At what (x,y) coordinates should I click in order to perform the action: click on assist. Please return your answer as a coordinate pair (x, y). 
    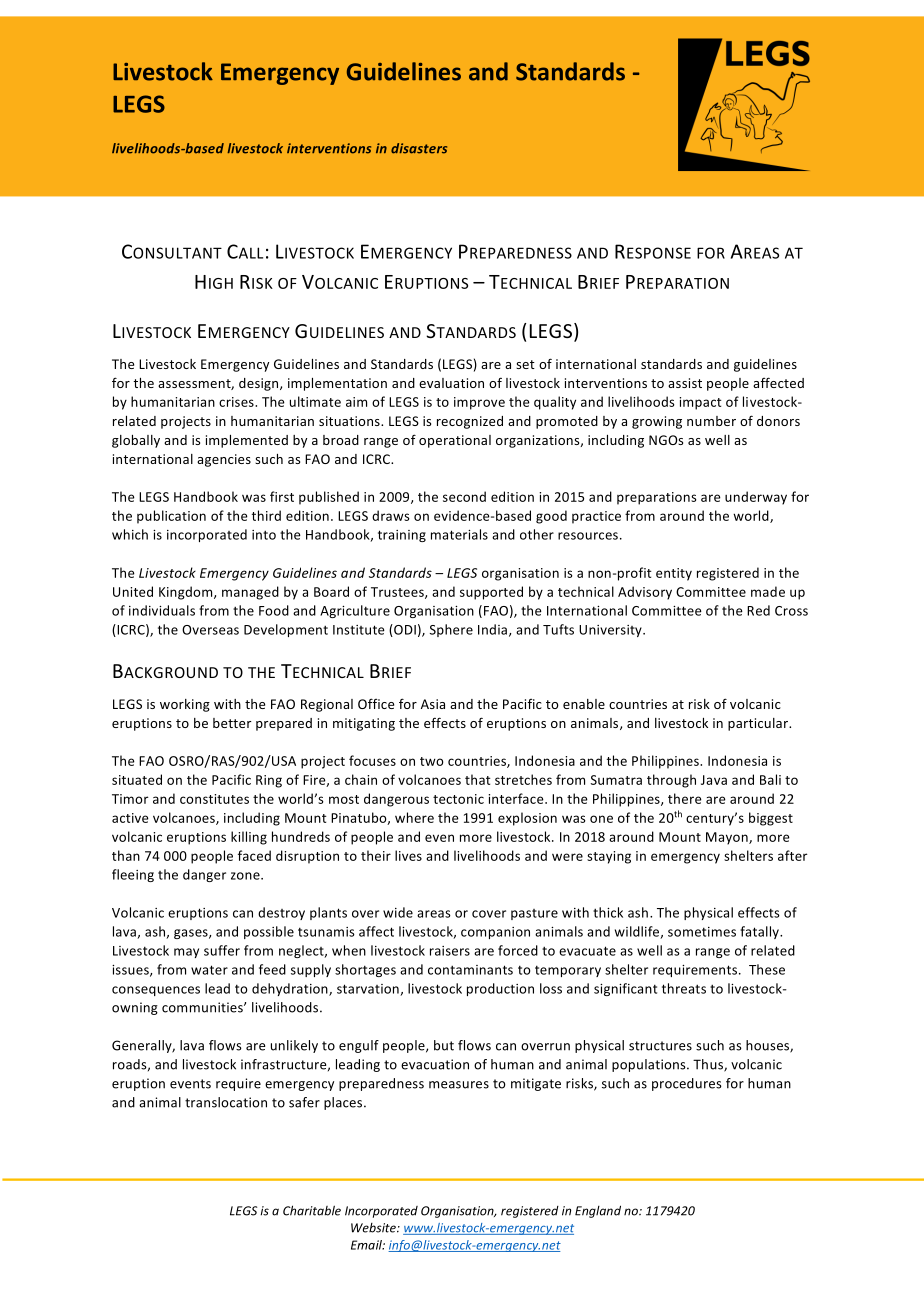
    Looking at the image, I should click on (685, 383).
